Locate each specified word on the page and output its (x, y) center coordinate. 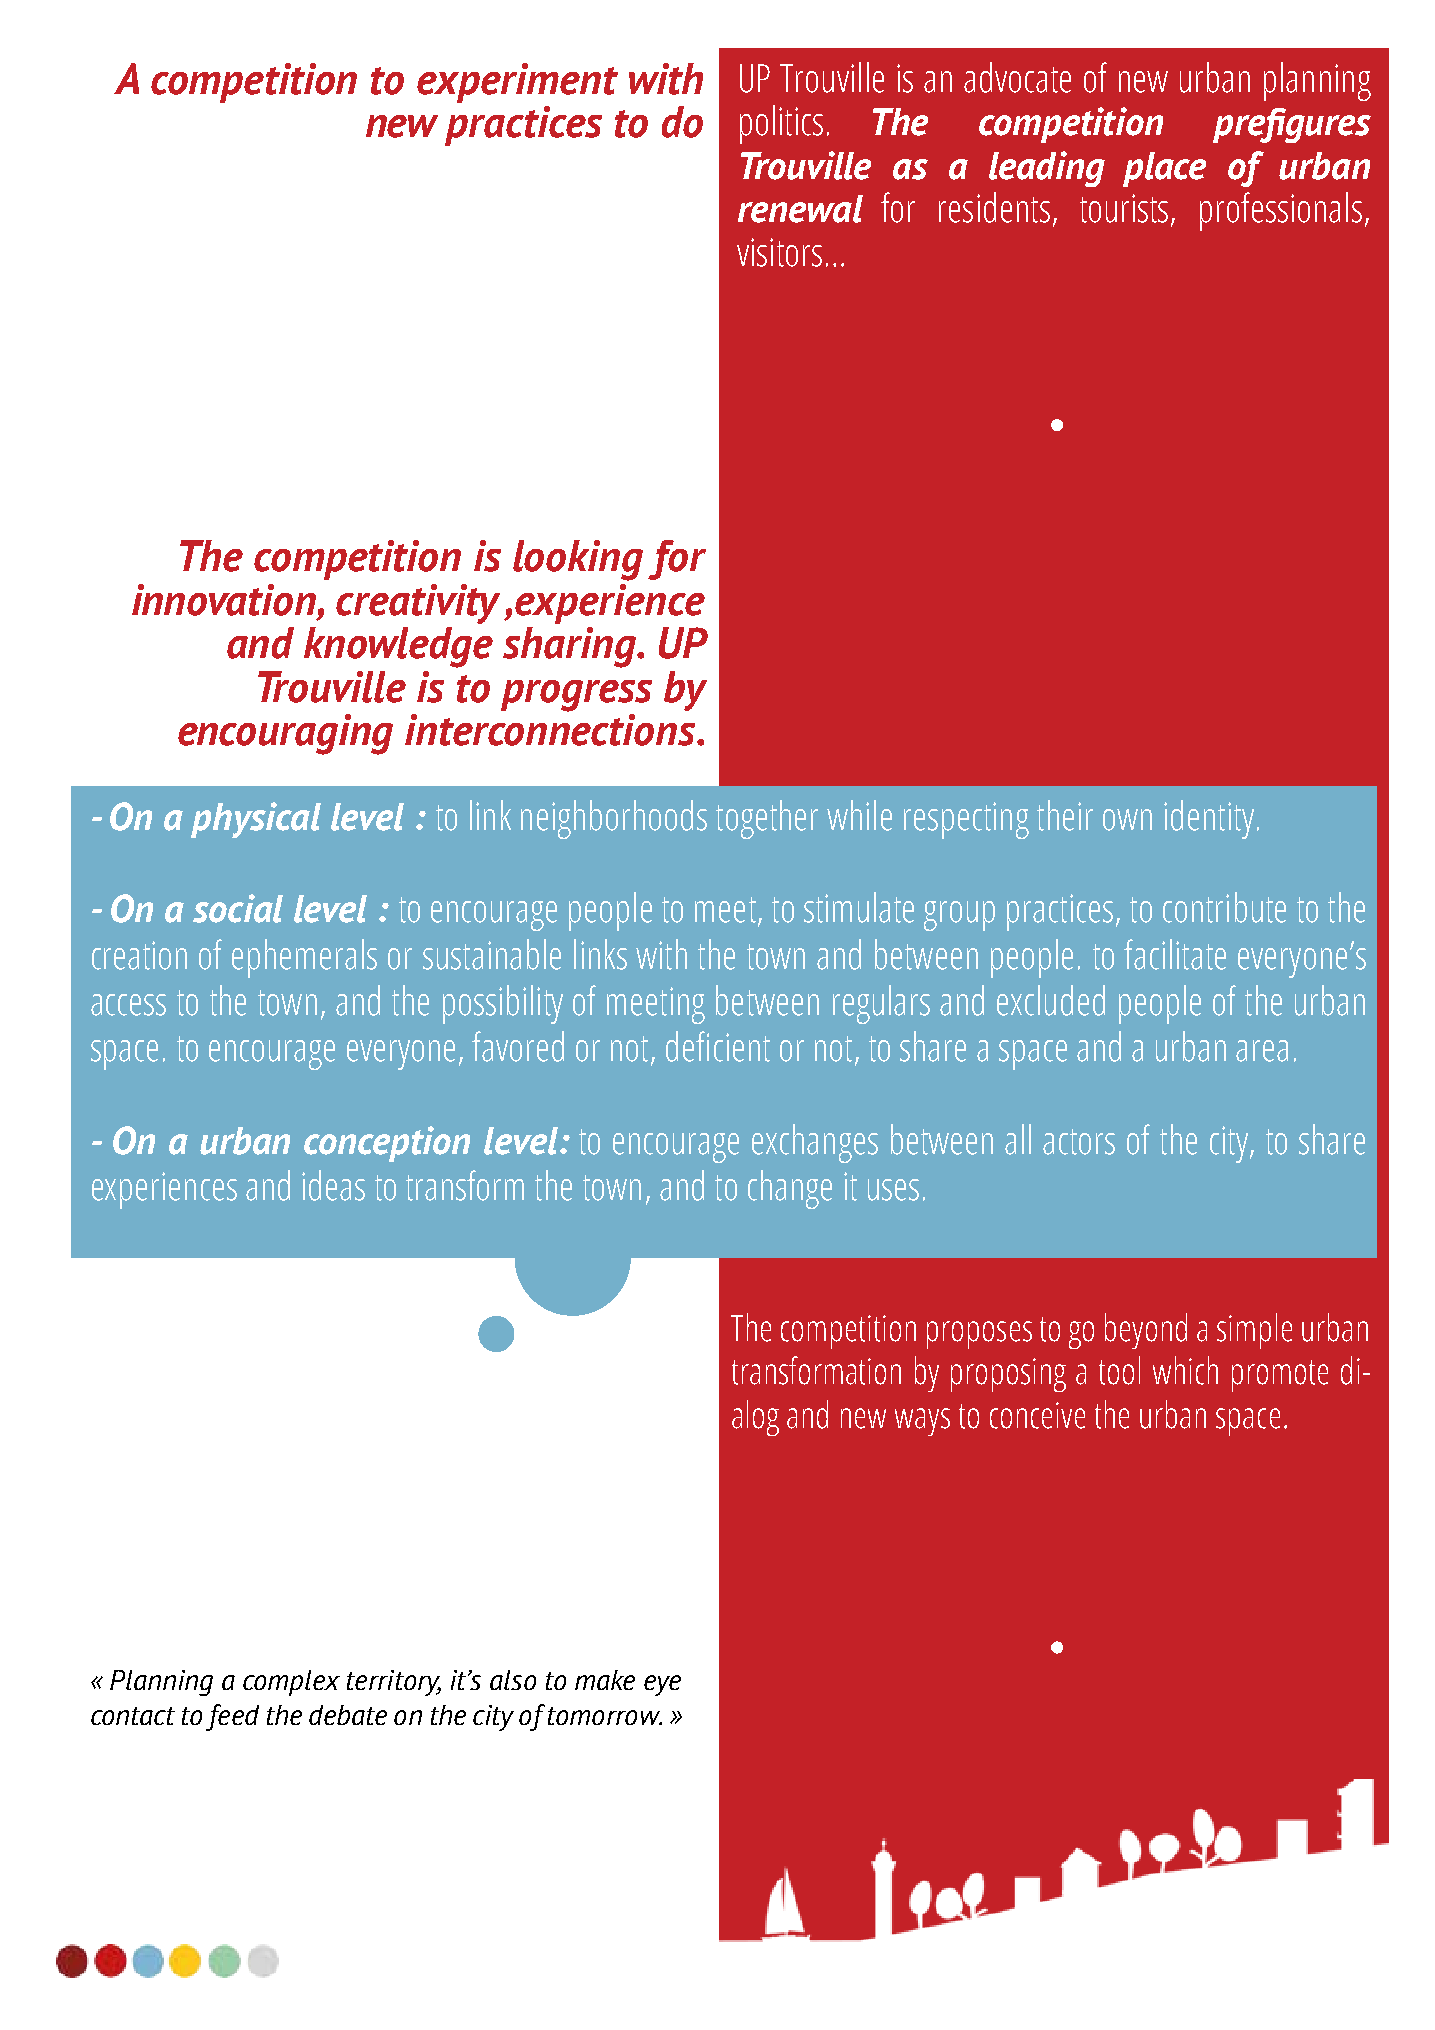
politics (781, 124)
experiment (517, 83)
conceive (1037, 1415)
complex (291, 1683)
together (767, 819)
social (238, 908)
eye (662, 1685)
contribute (1224, 907)
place (1164, 169)
